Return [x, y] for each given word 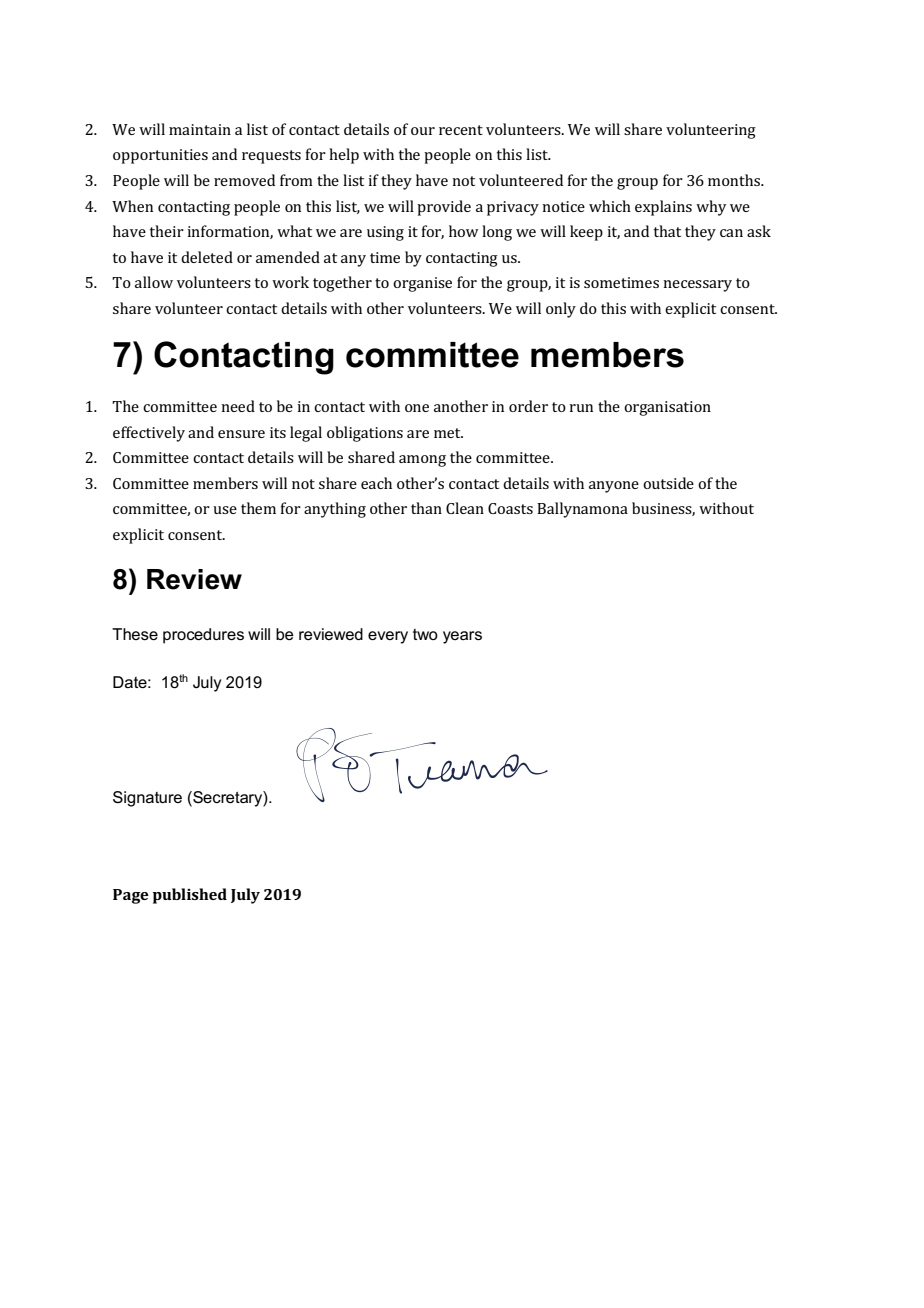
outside [668, 483]
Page [131, 896]
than [426, 508]
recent [461, 130]
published [190, 896]
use [225, 510]
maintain [200, 129]
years [462, 637]
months [735, 180]
